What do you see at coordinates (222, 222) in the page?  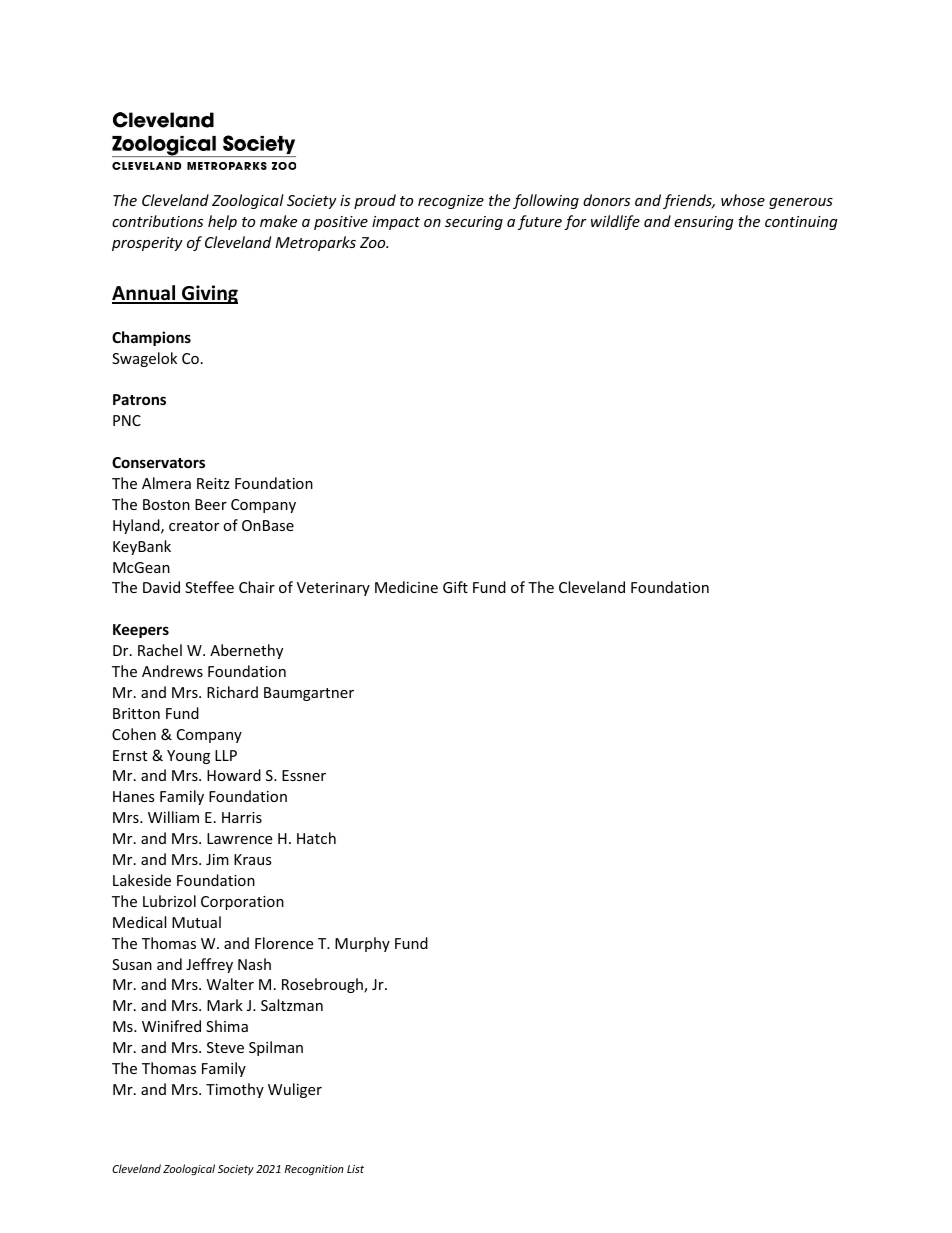 I see `help` at bounding box center [222, 222].
